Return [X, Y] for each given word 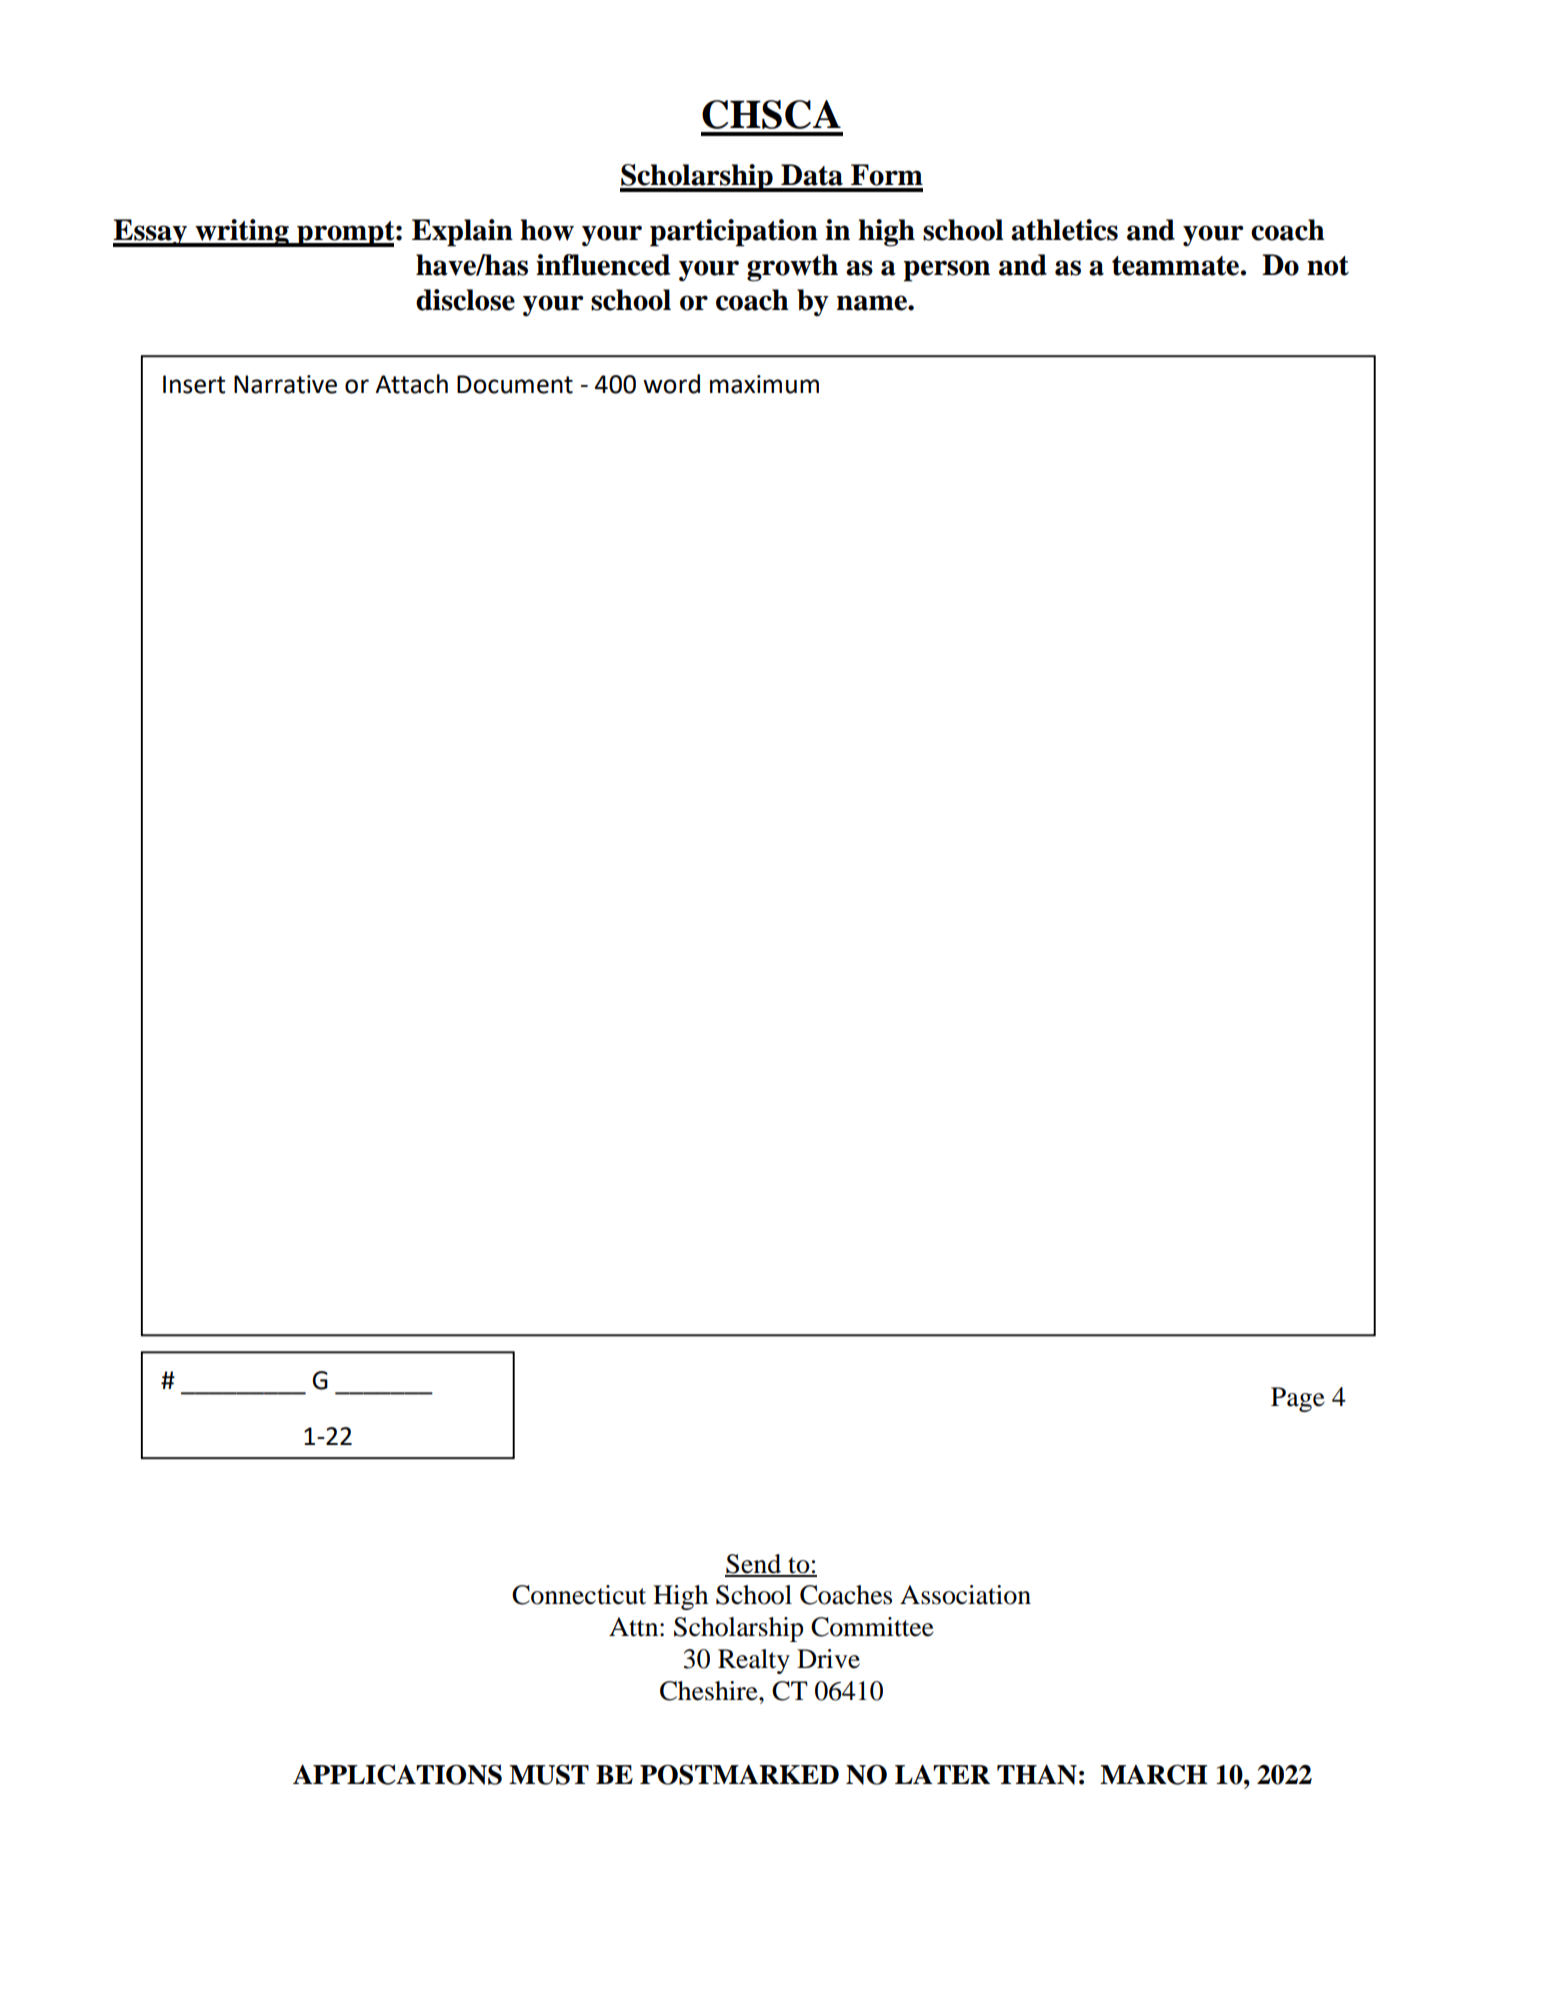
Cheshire [710, 1691]
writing [242, 233]
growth [792, 268]
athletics [1064, 230]
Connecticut [579, 1595]
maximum [764, 384]
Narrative [285, 384]
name [873, 303]
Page [1298, 1399]
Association [965, 1595]
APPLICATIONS [397, 1774]
